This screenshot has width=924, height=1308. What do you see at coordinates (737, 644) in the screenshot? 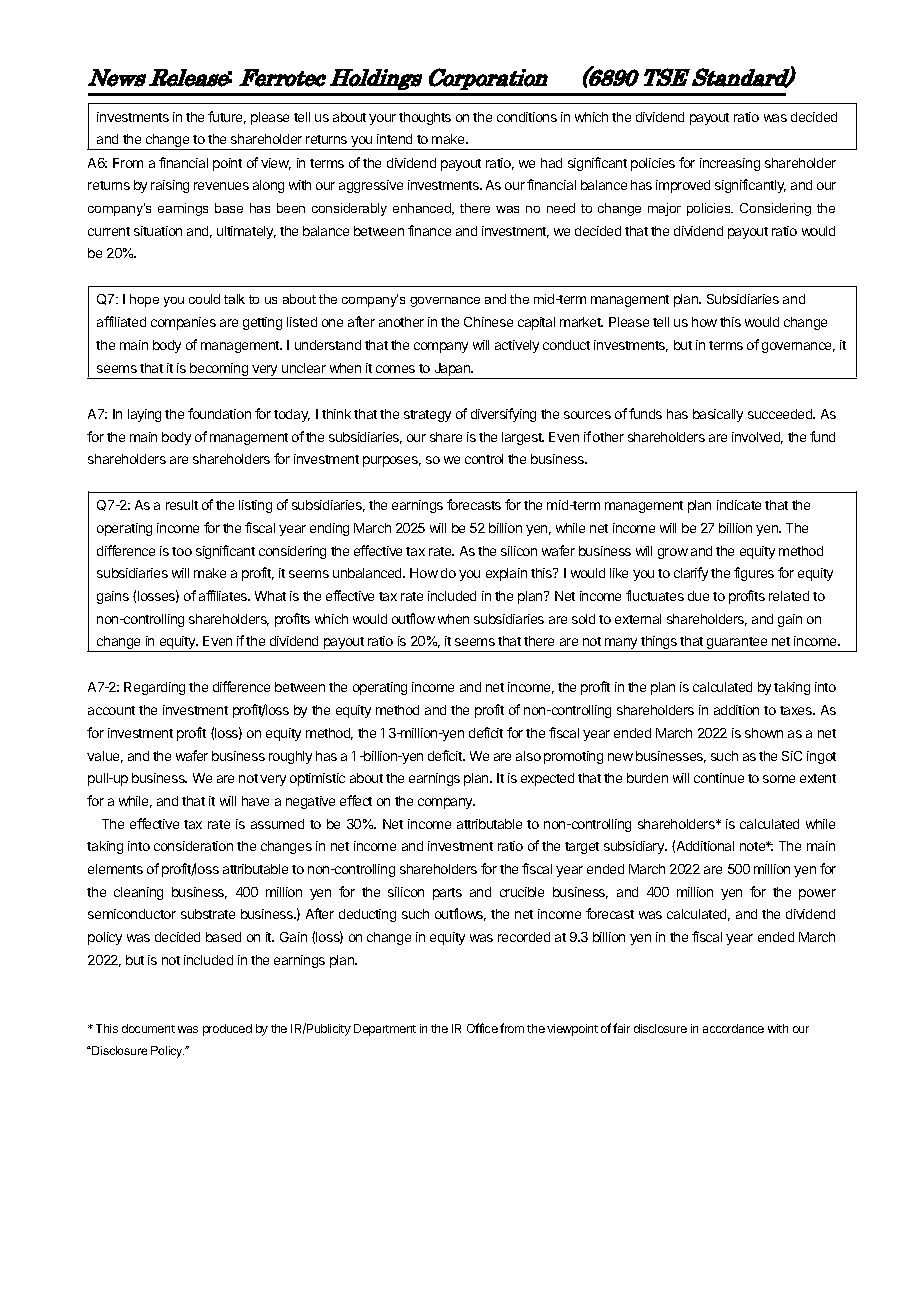
I see `guarantee` at bounding box center [737, 644].
